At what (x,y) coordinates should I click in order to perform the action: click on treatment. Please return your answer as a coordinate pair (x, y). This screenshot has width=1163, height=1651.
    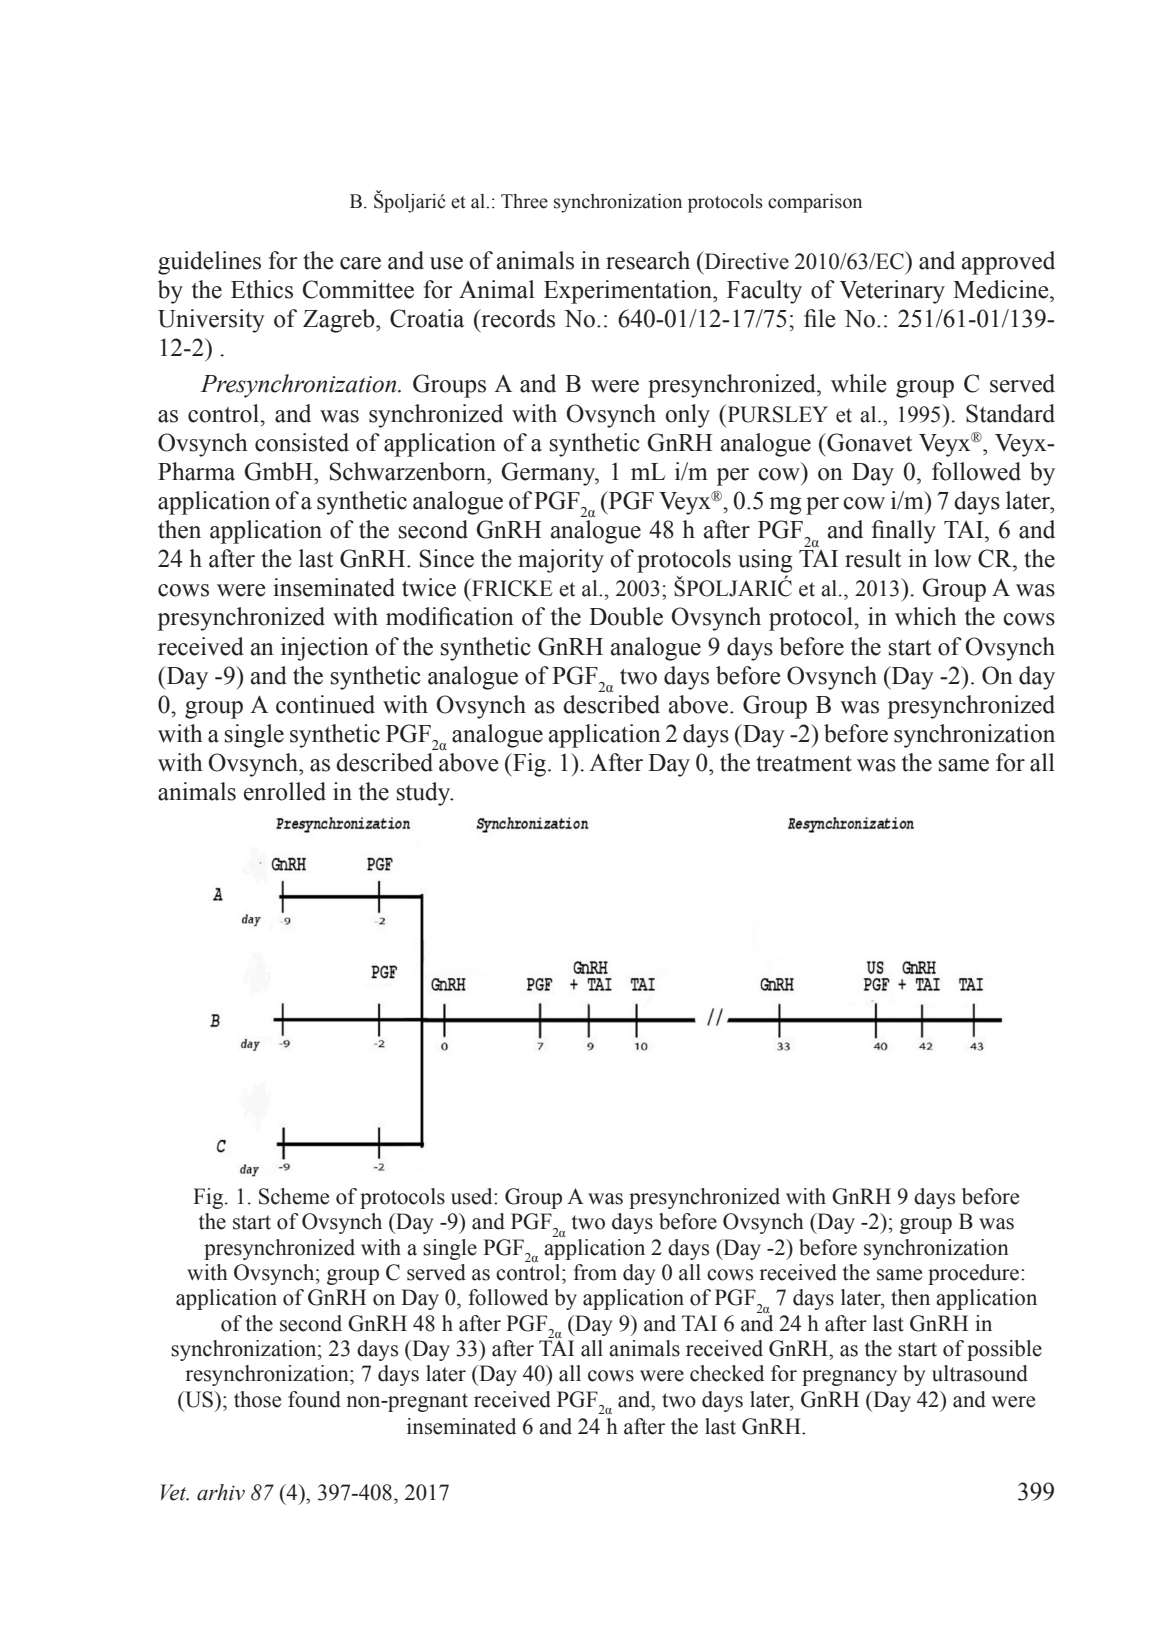
    Looking at the image, I should click on (804, 764).
